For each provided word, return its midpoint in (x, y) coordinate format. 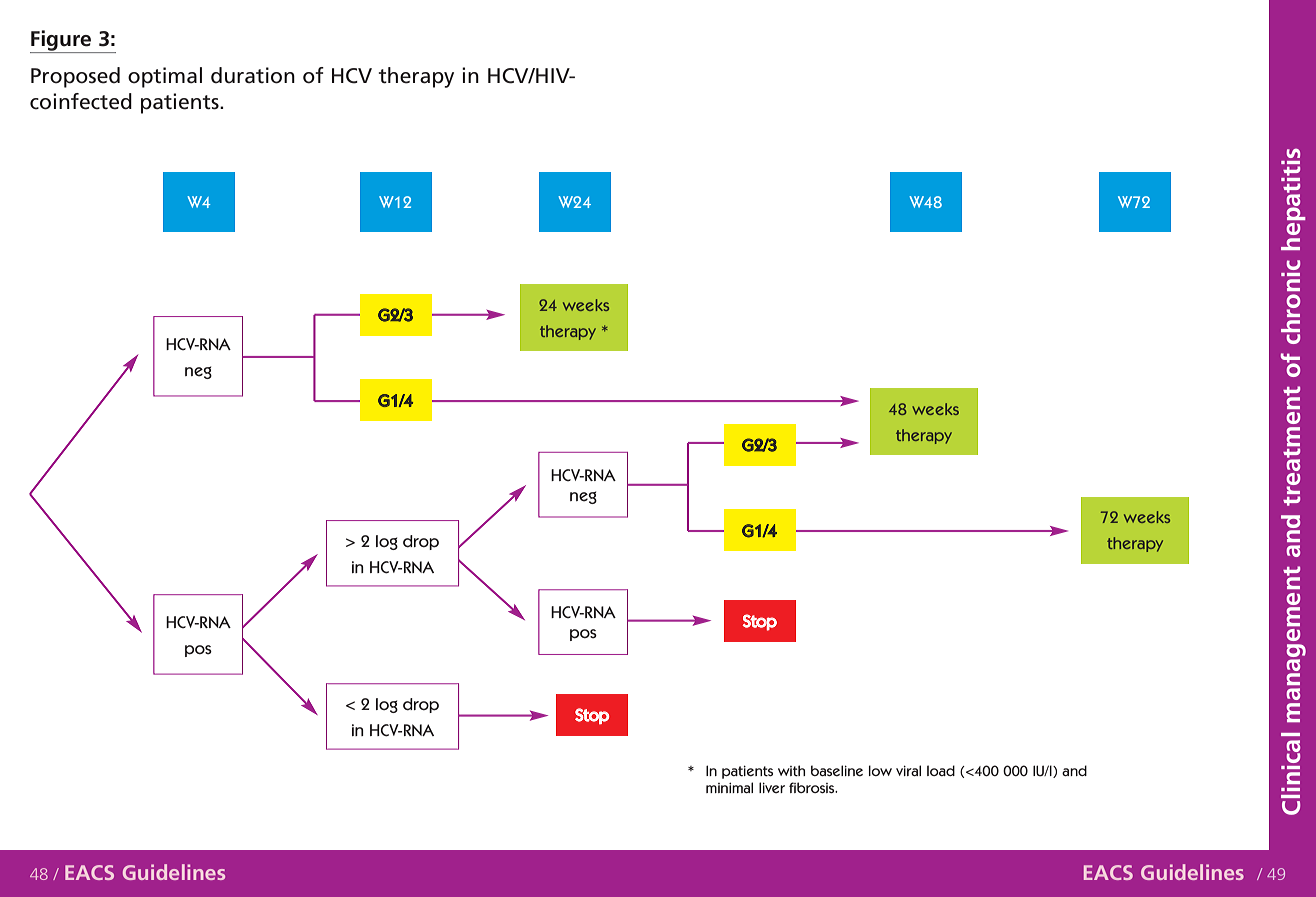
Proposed (75, 77)
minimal (729, 787)
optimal (165, 77)
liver (772, 787)
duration (253, 75)
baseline (837, 771)
